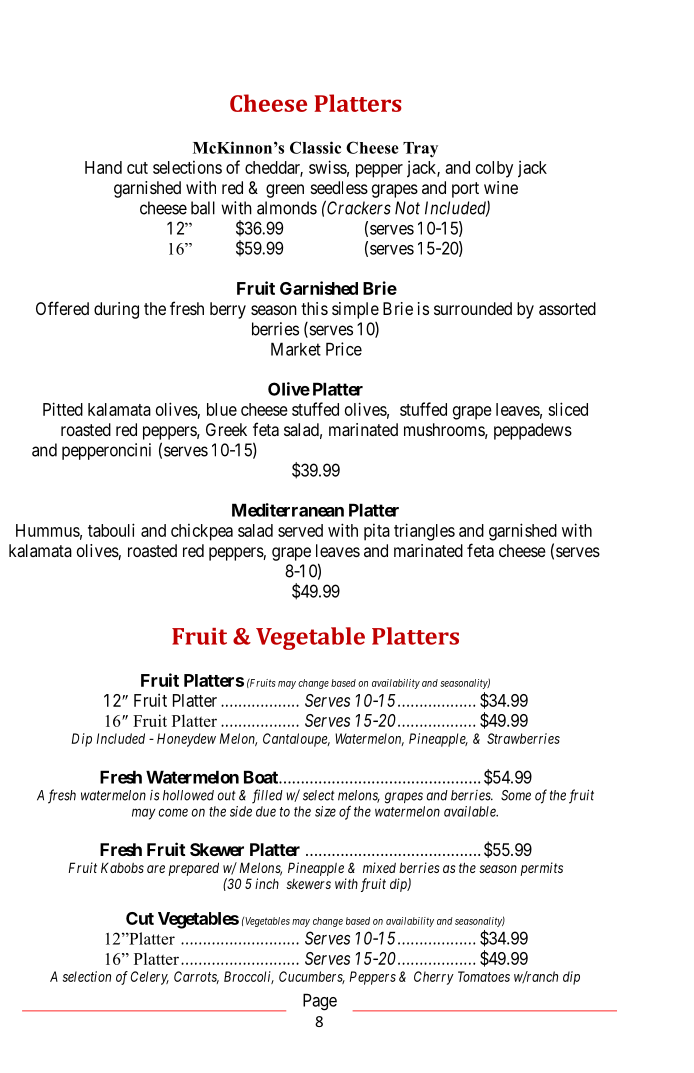 The width and height of the screenshot is (694, 1073). What do you see at coordinates (339, 187) in the screenshot?
I see `seedless` at bounding box center [339, 187].
